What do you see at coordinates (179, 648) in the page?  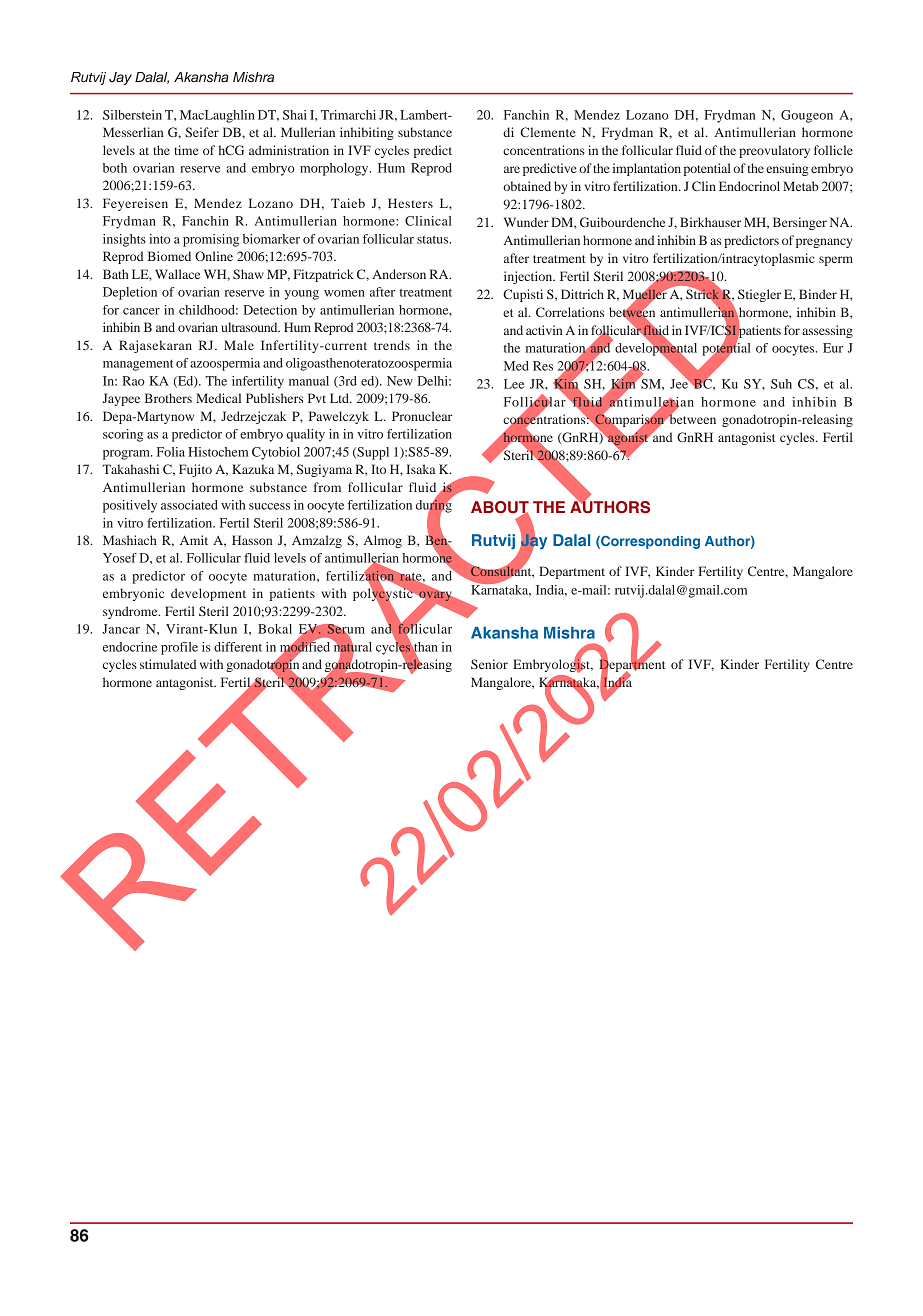 I see `profile` at bounding box center [179, 648].
